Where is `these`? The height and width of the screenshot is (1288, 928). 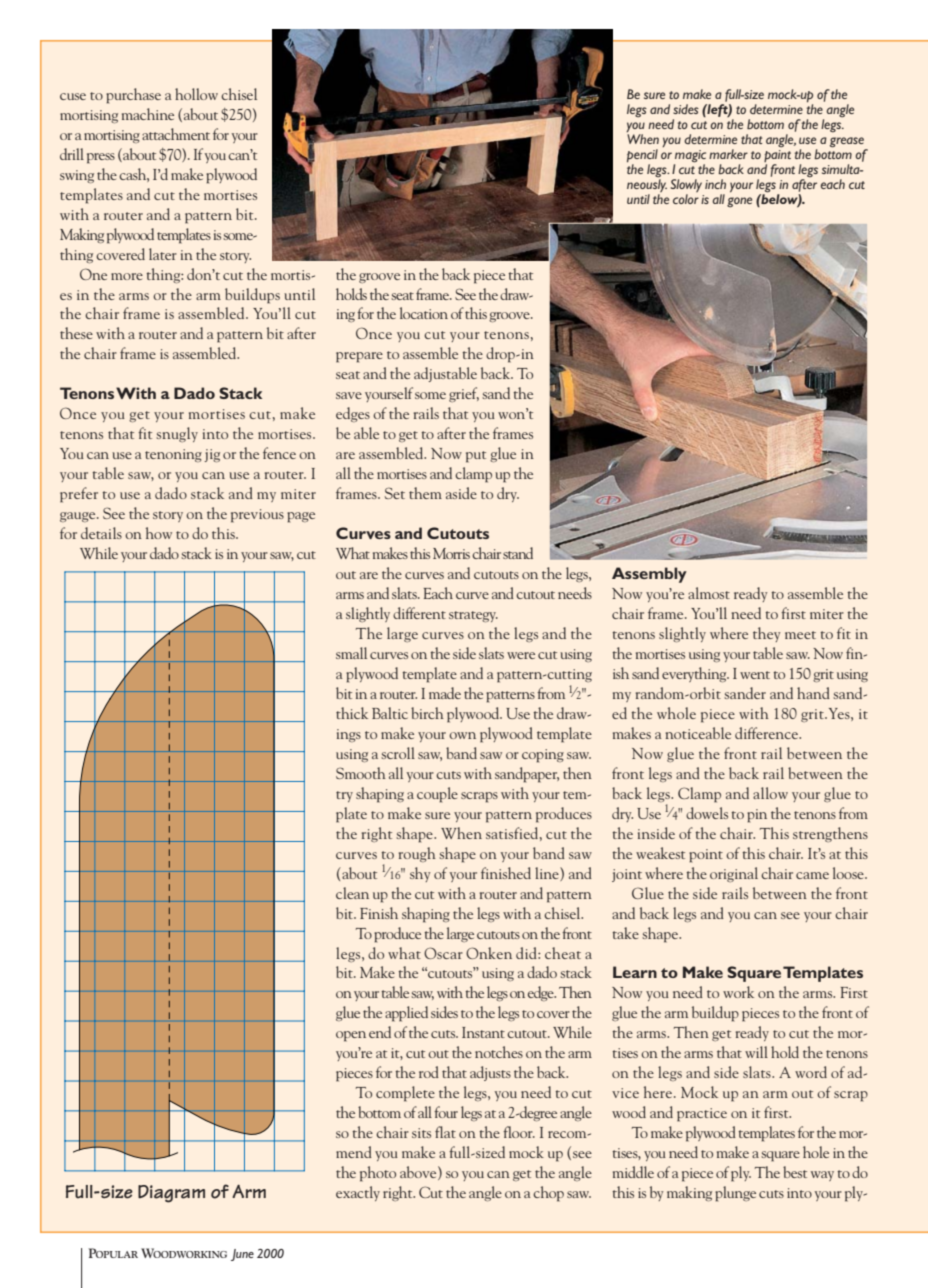 these is located at coordinates (76, 333).
